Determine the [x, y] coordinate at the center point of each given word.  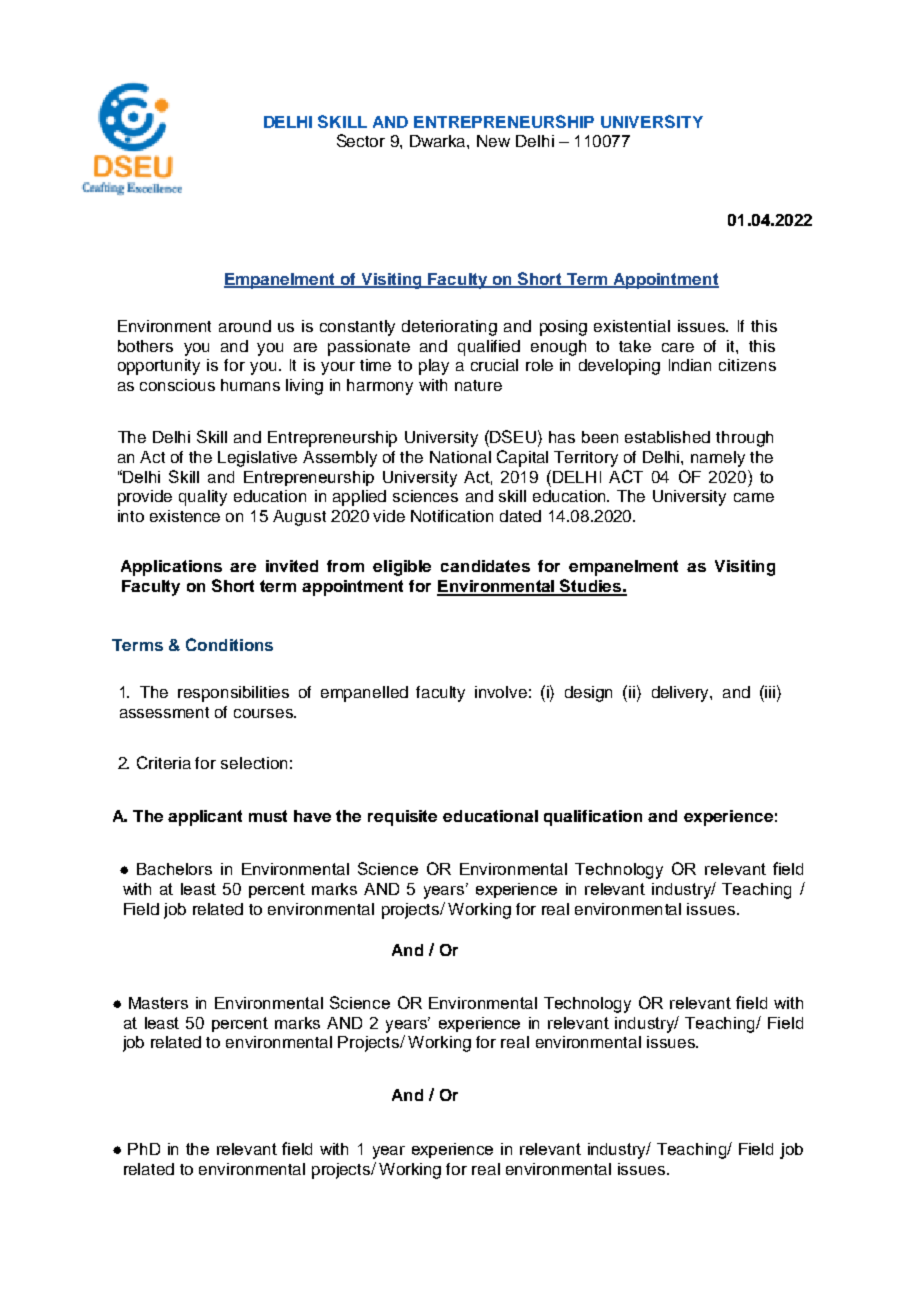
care [678, 347]
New [493, 141]
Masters [158, 1003]
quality [203, 498]
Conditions [229, 644]
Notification [452, 516]
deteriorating [449, 328]
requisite [402, 818]
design [588, 694]
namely [718, 459]
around [245, 326]
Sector [361, 140]
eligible [402, 568]
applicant [205, 818]
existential [632, 326]
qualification [593, 818]
